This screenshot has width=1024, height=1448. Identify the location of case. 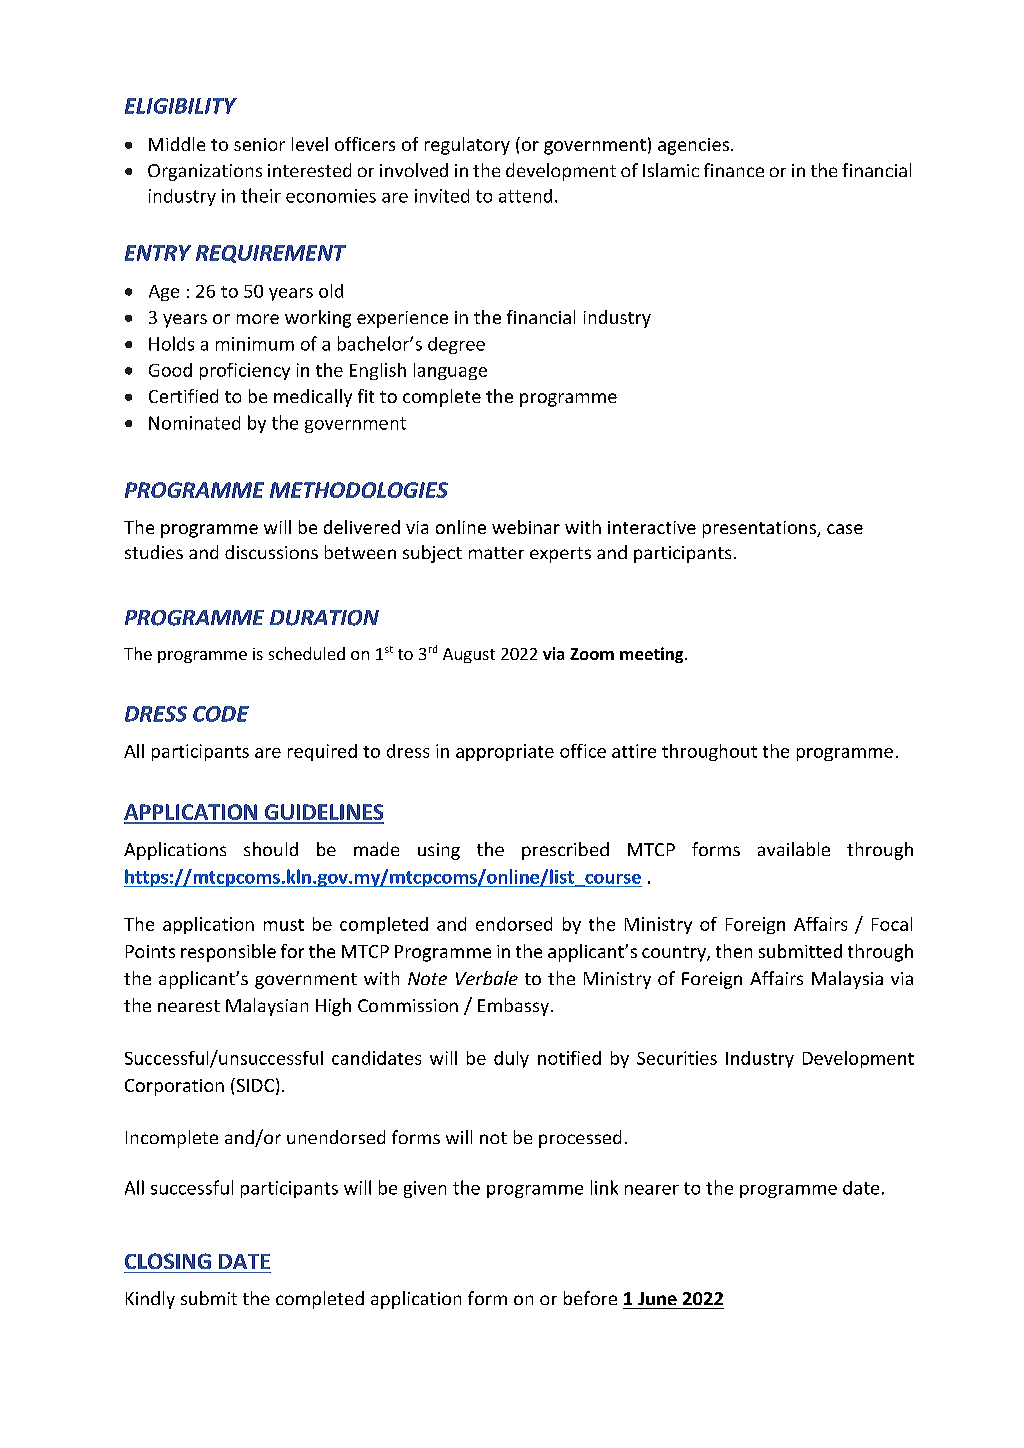
(845, 529).
